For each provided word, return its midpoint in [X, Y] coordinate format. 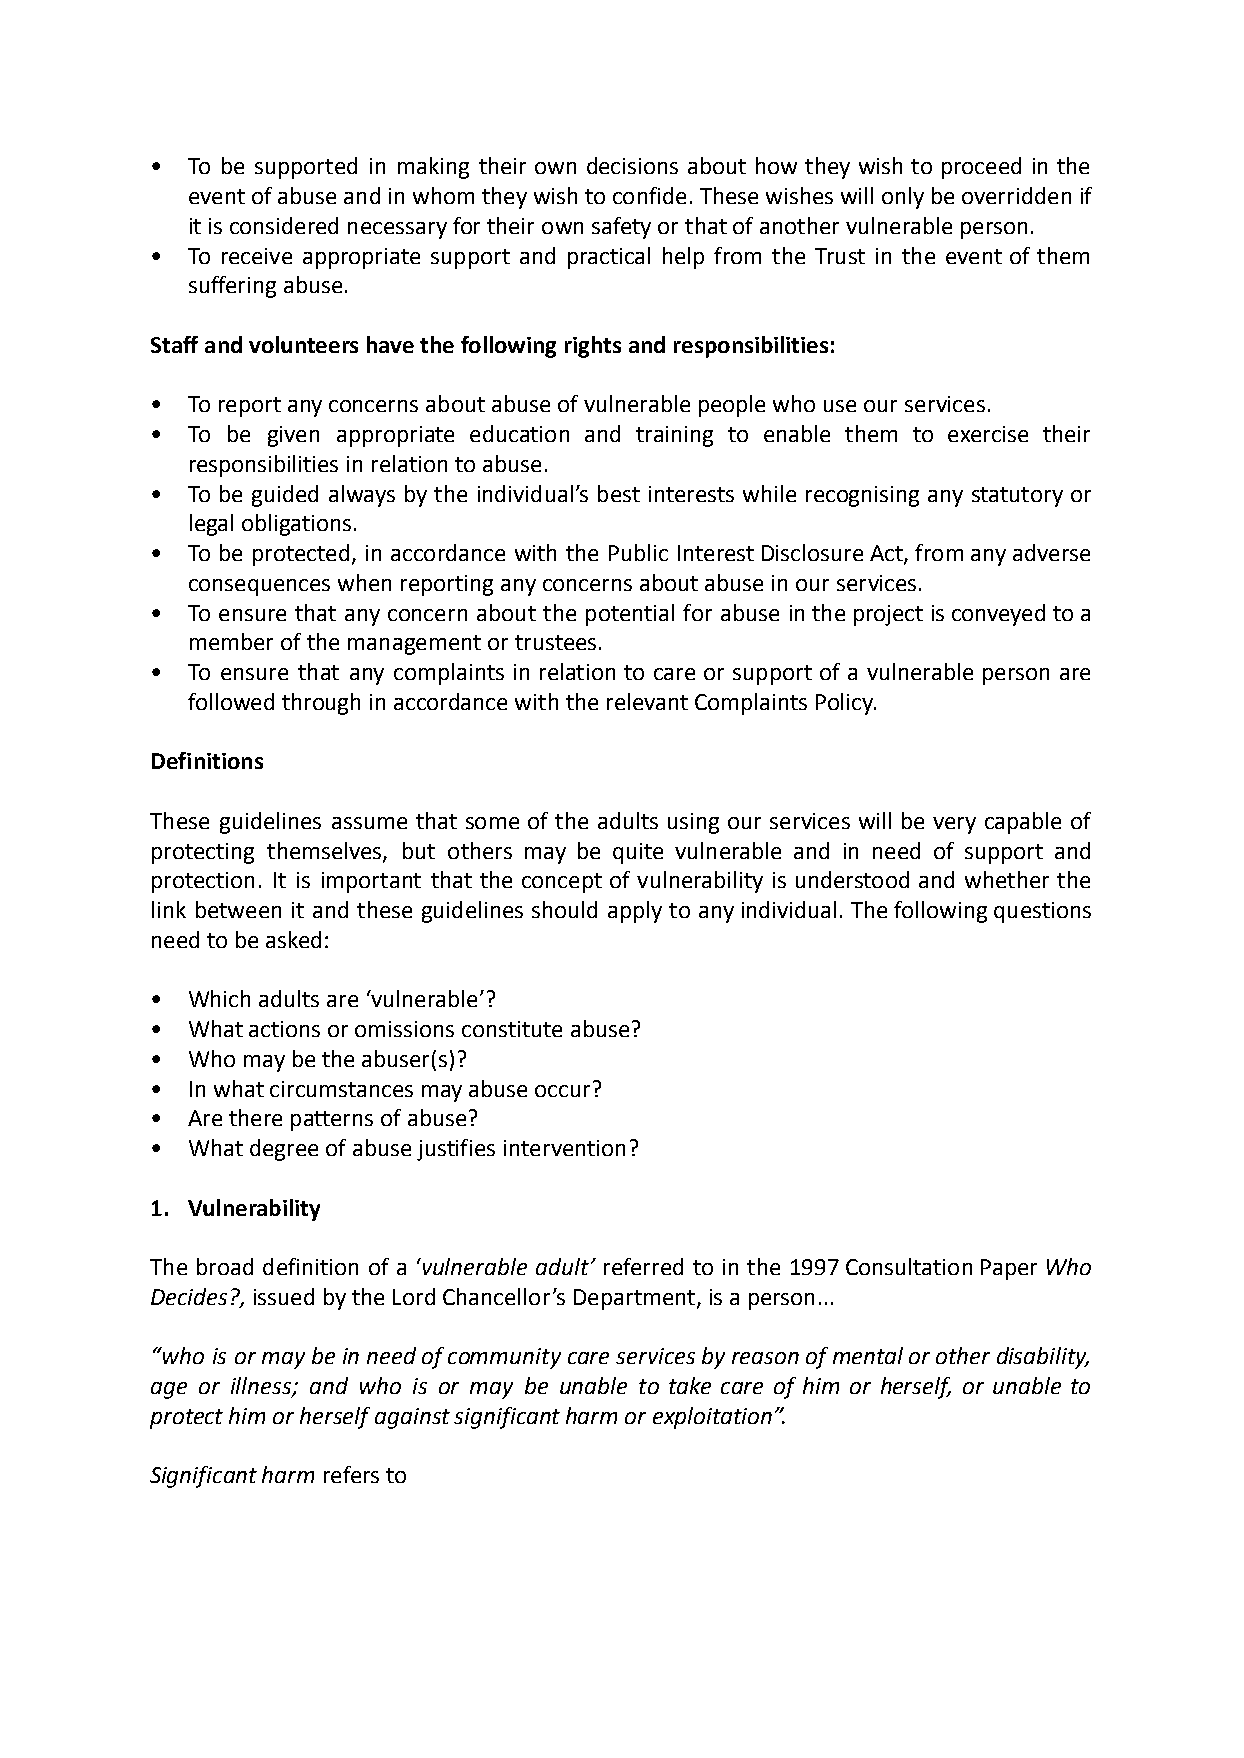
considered [284, 225]
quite [638, 853]
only [903, 198]
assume [369, 823]
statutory [1017, 497]
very [954, 825]
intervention [564, 1148]
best [619, 493]
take [690, 1385]
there [255, 1117]
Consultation [909, 1266]
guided [285, 496]
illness [262, 1387]
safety [621, 228]
